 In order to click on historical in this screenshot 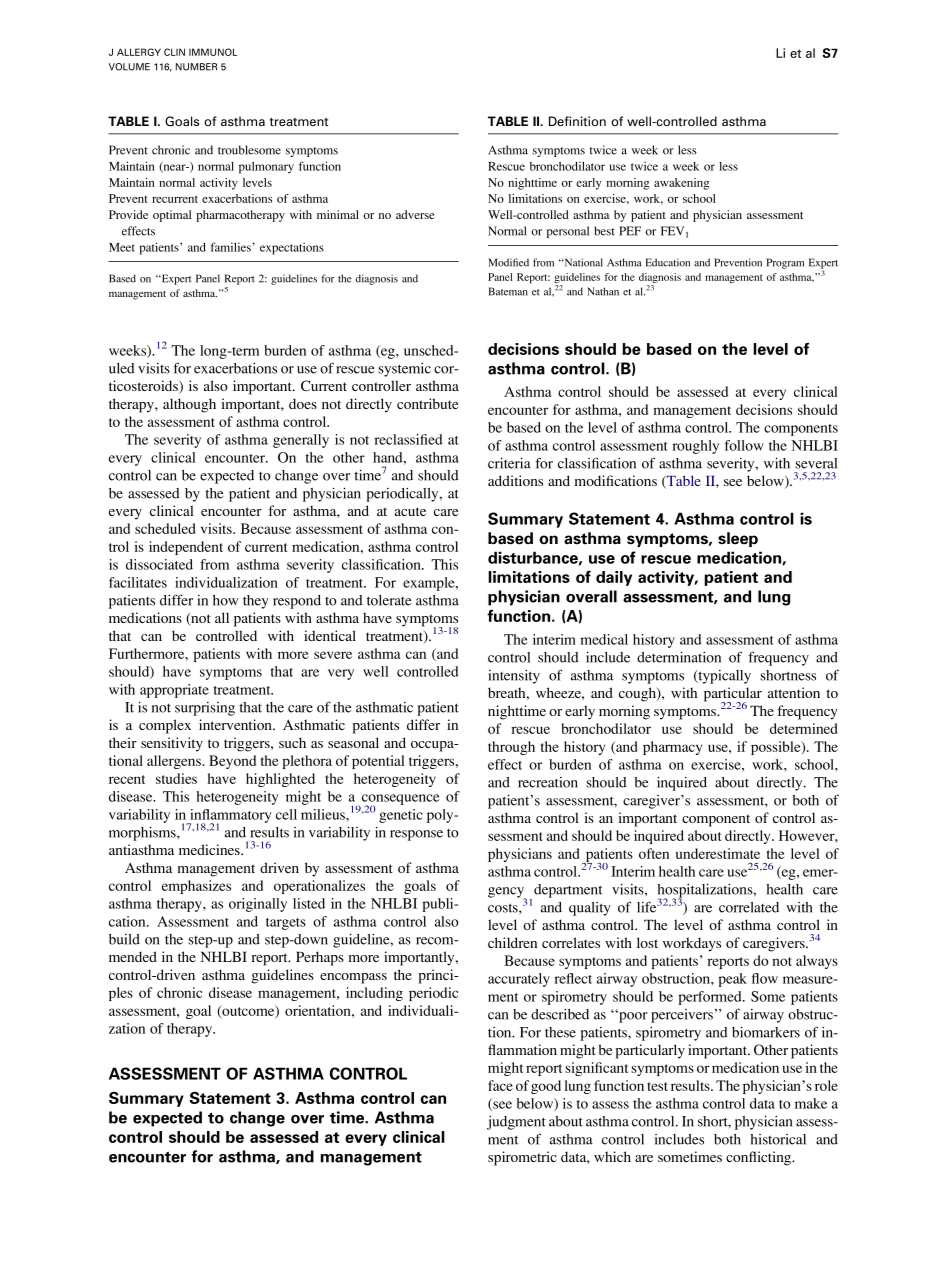, I will do `click(778, 1139)`.
